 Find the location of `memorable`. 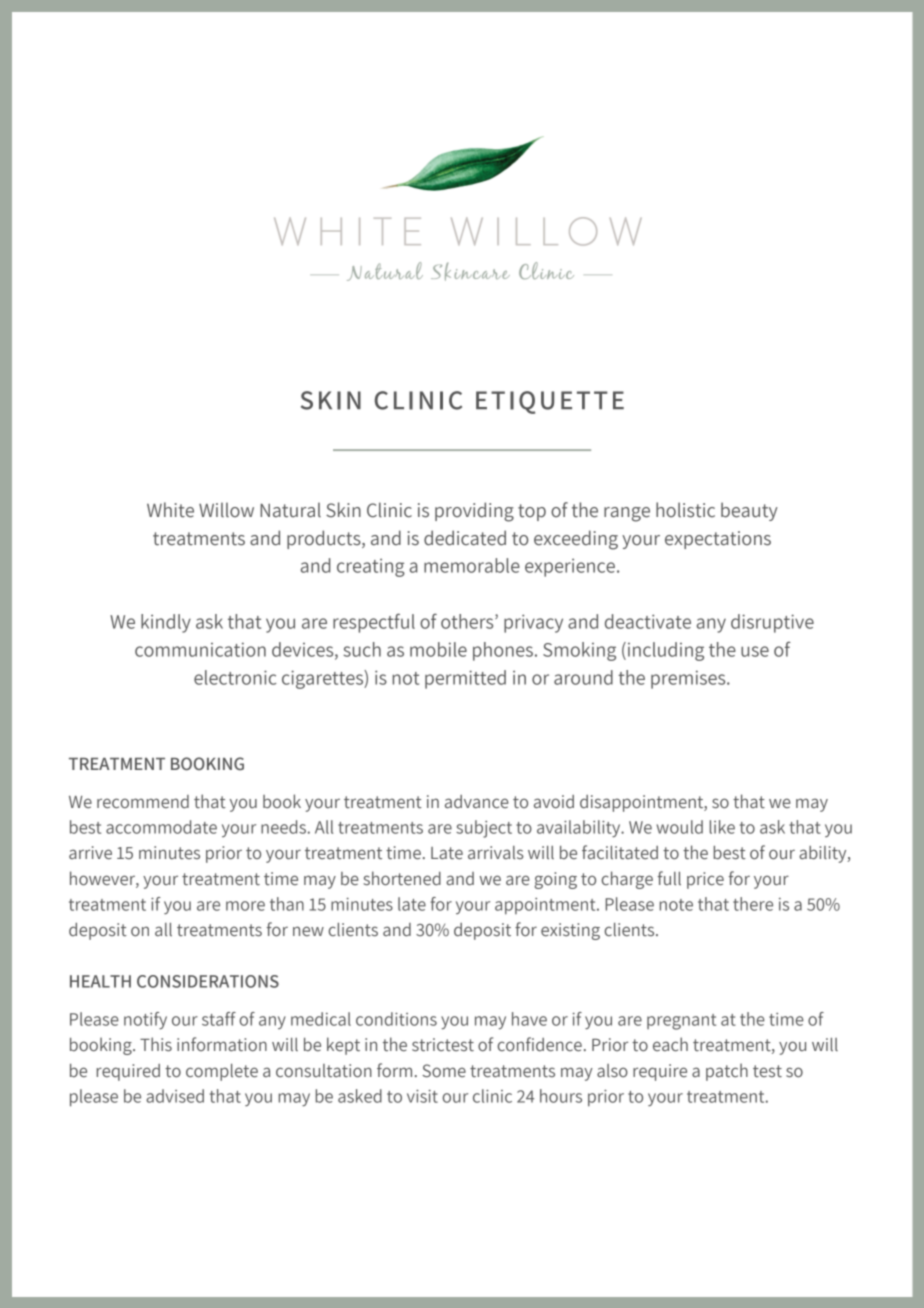

memorable is located at coordinates (472, 565).
